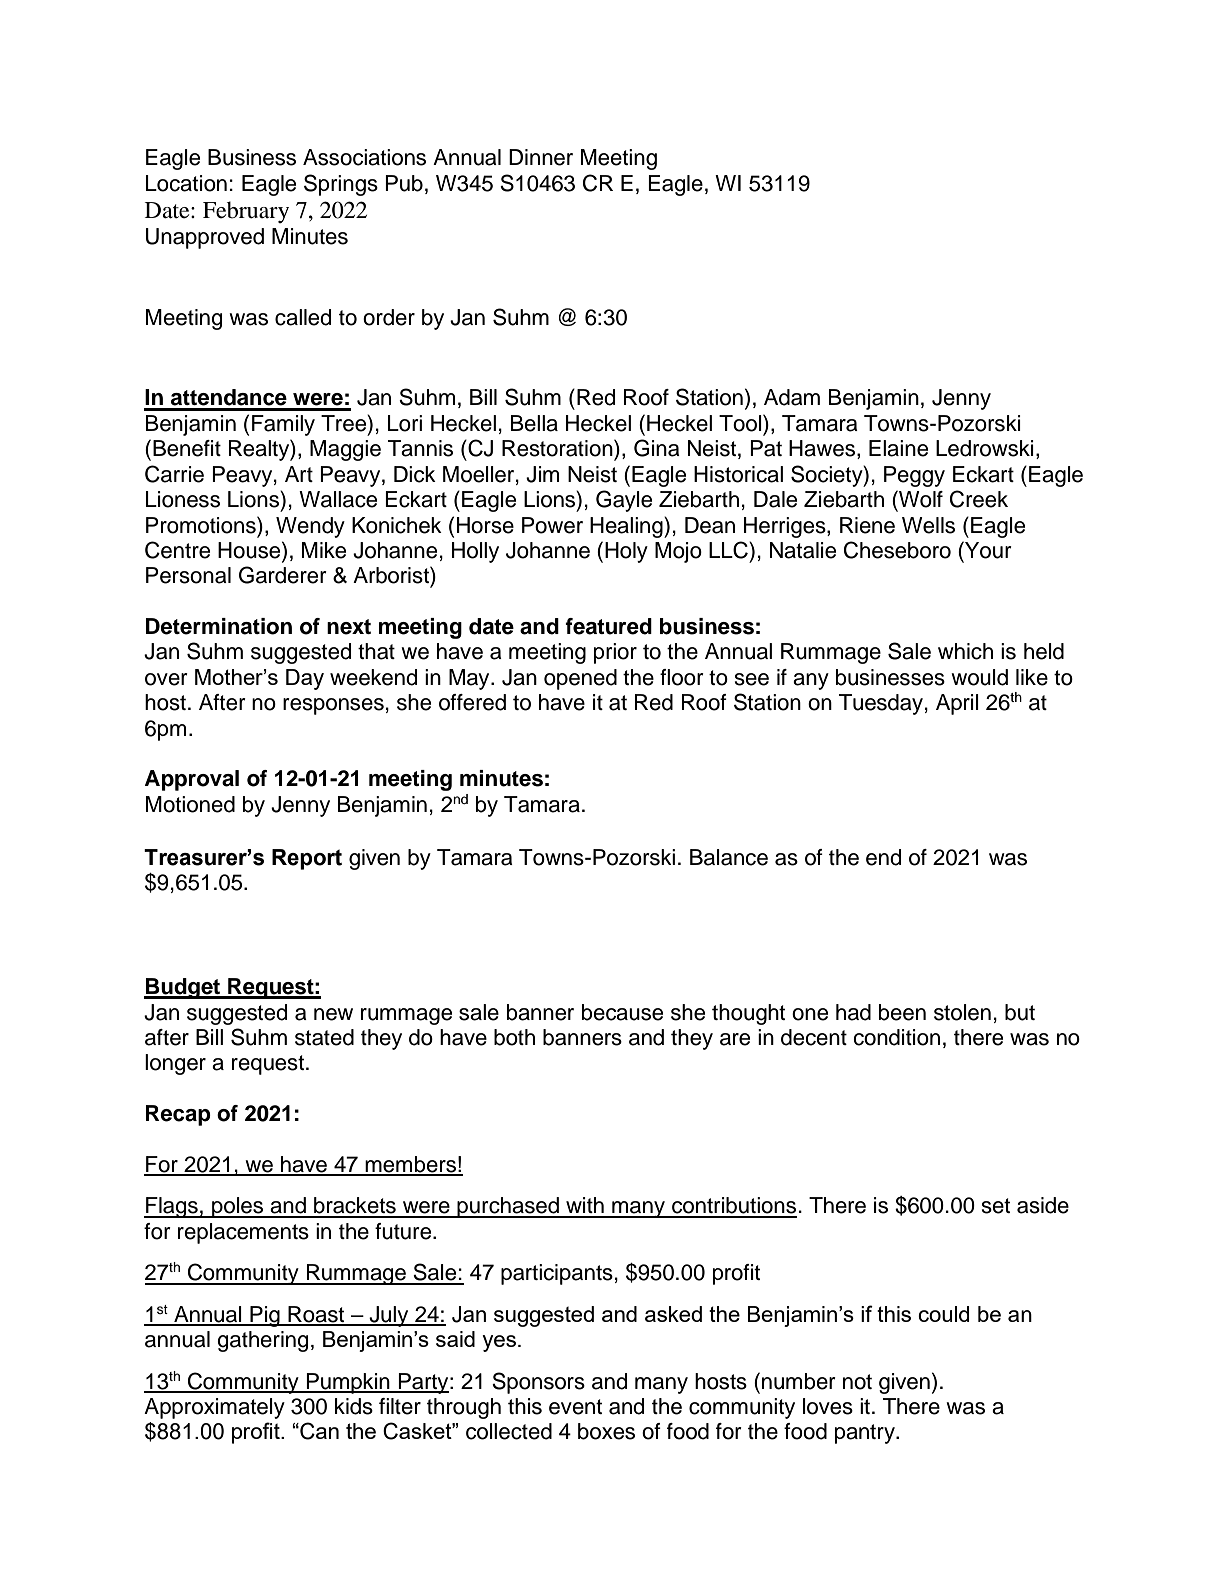  Describe the element at coordinates (987, 550) in the screenshot. I see `Your` at that location.
